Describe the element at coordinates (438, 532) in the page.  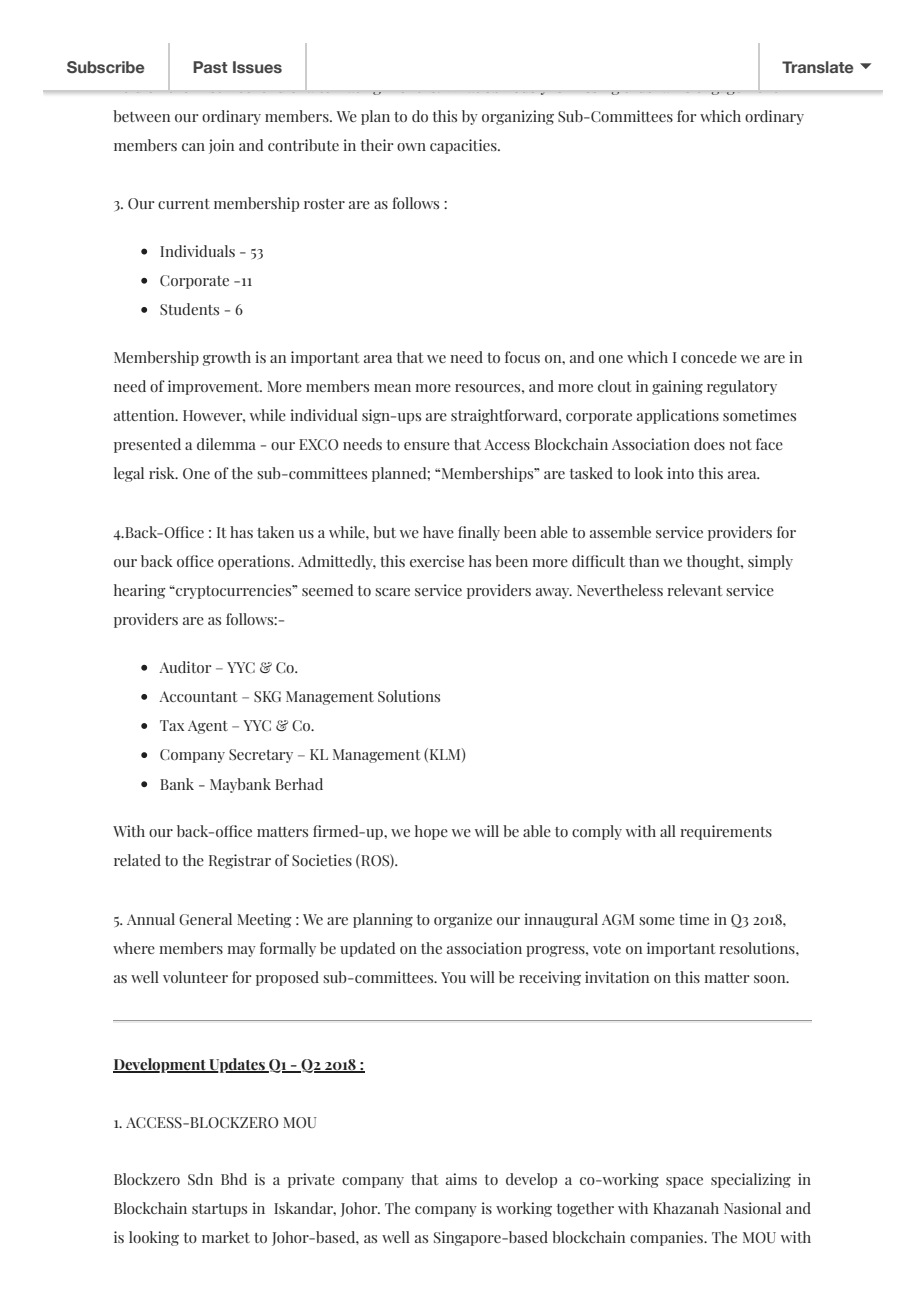
I see `have` at that location.
